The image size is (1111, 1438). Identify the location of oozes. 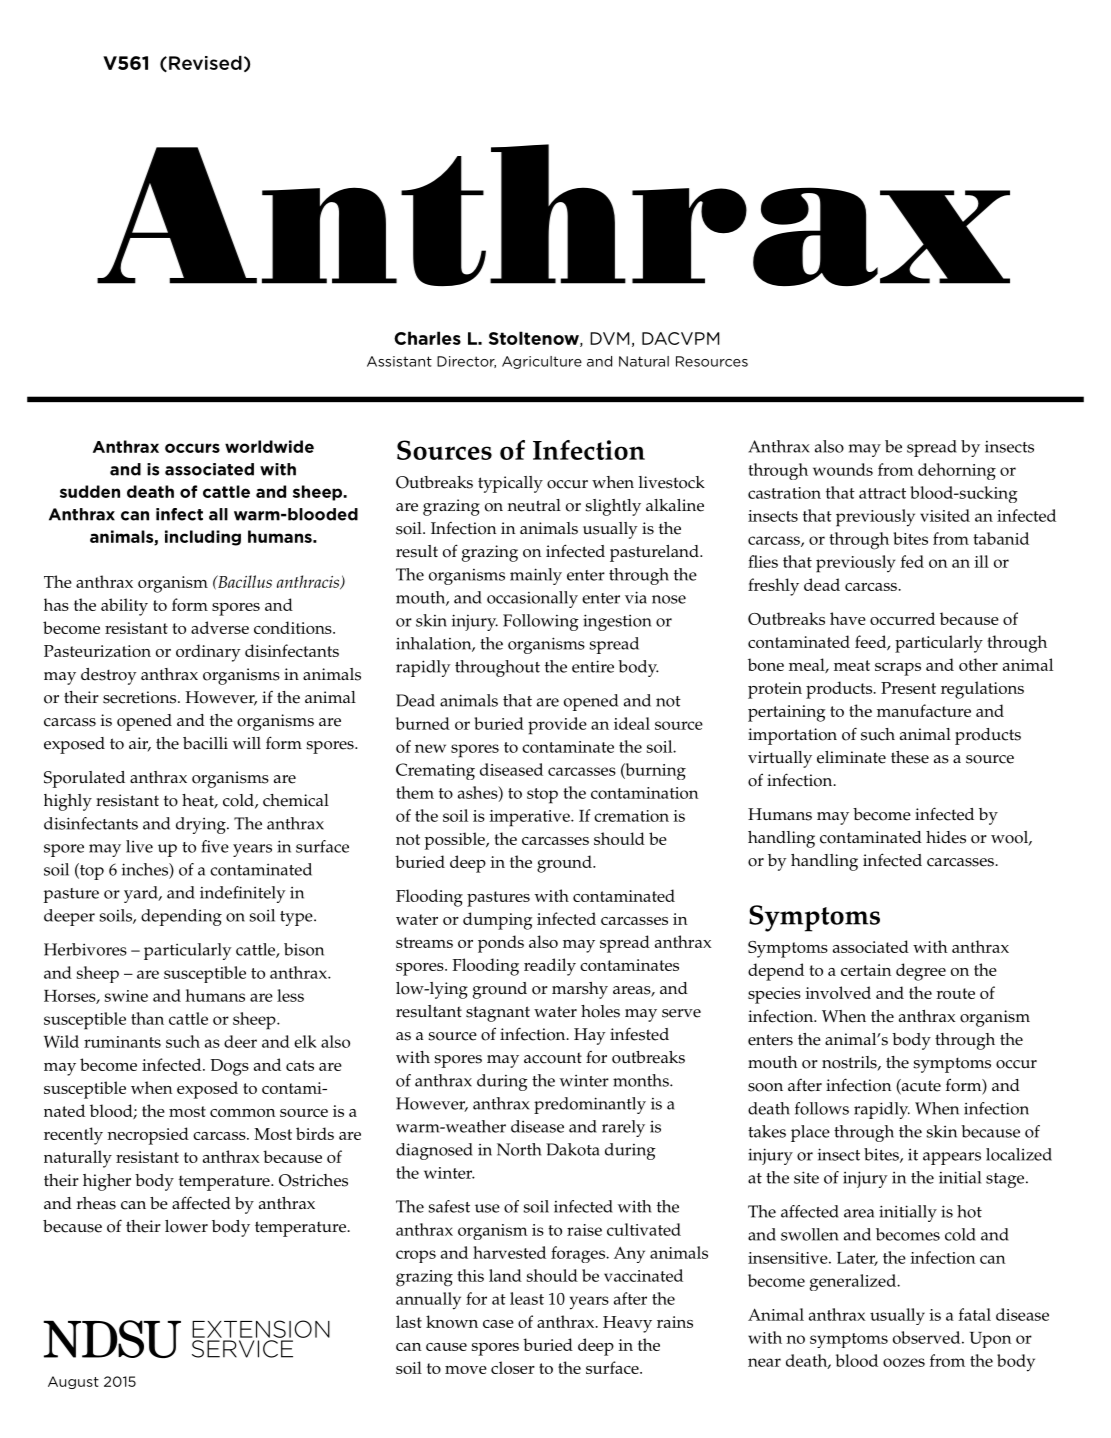
(904, 1362).
